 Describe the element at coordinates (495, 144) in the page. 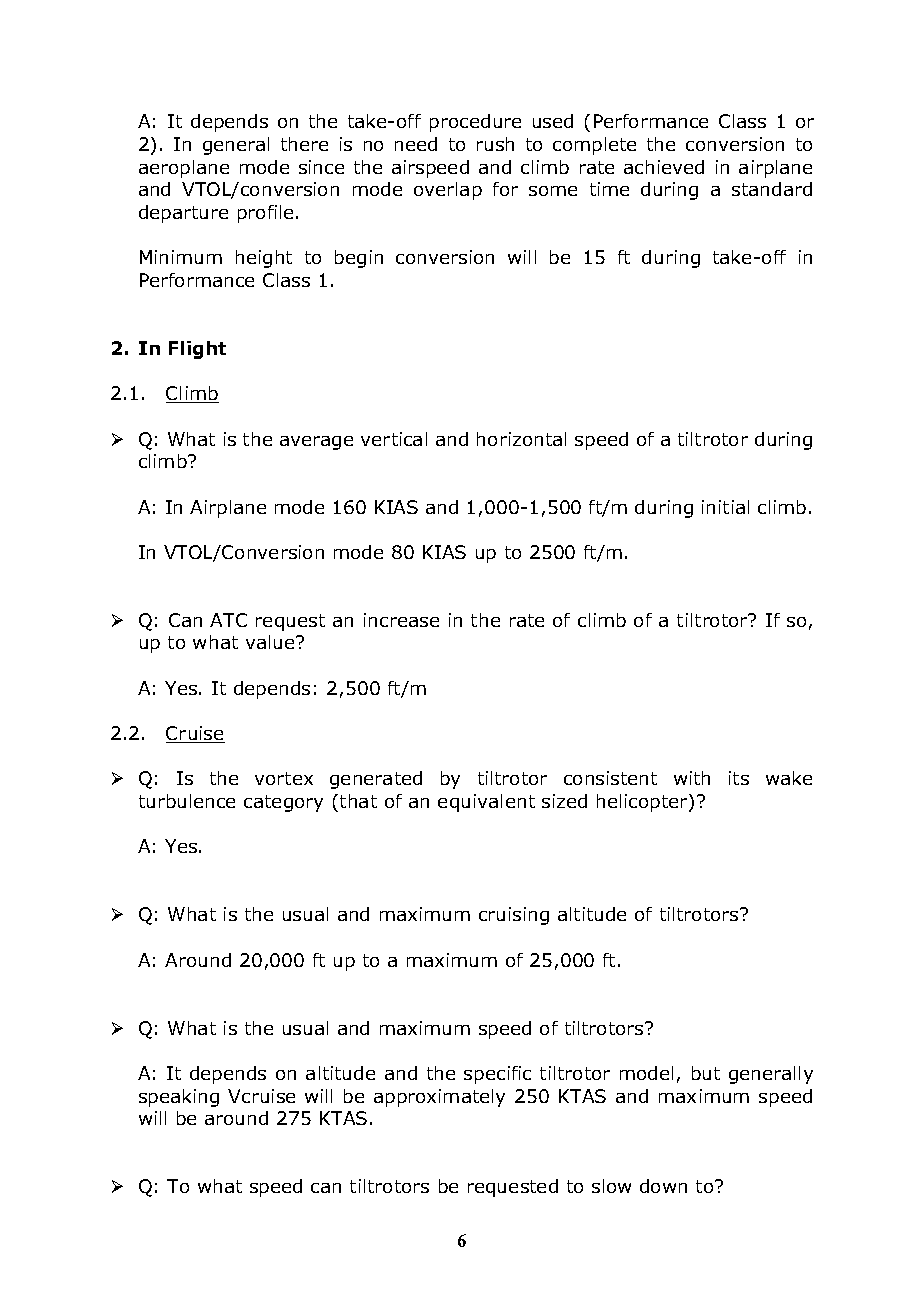

I see `rush` at that location.
